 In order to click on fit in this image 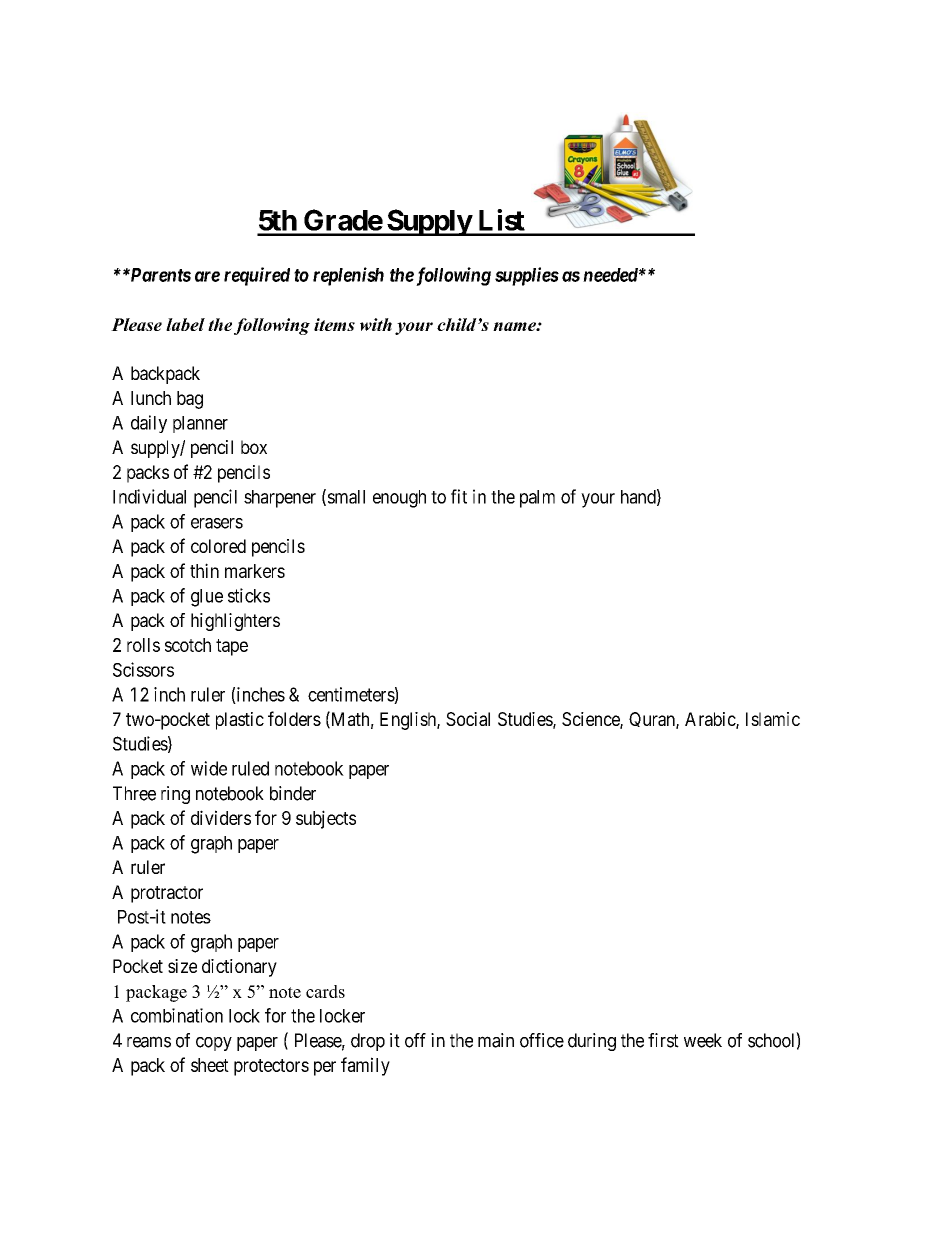, I will do `click(459, 496)`.
